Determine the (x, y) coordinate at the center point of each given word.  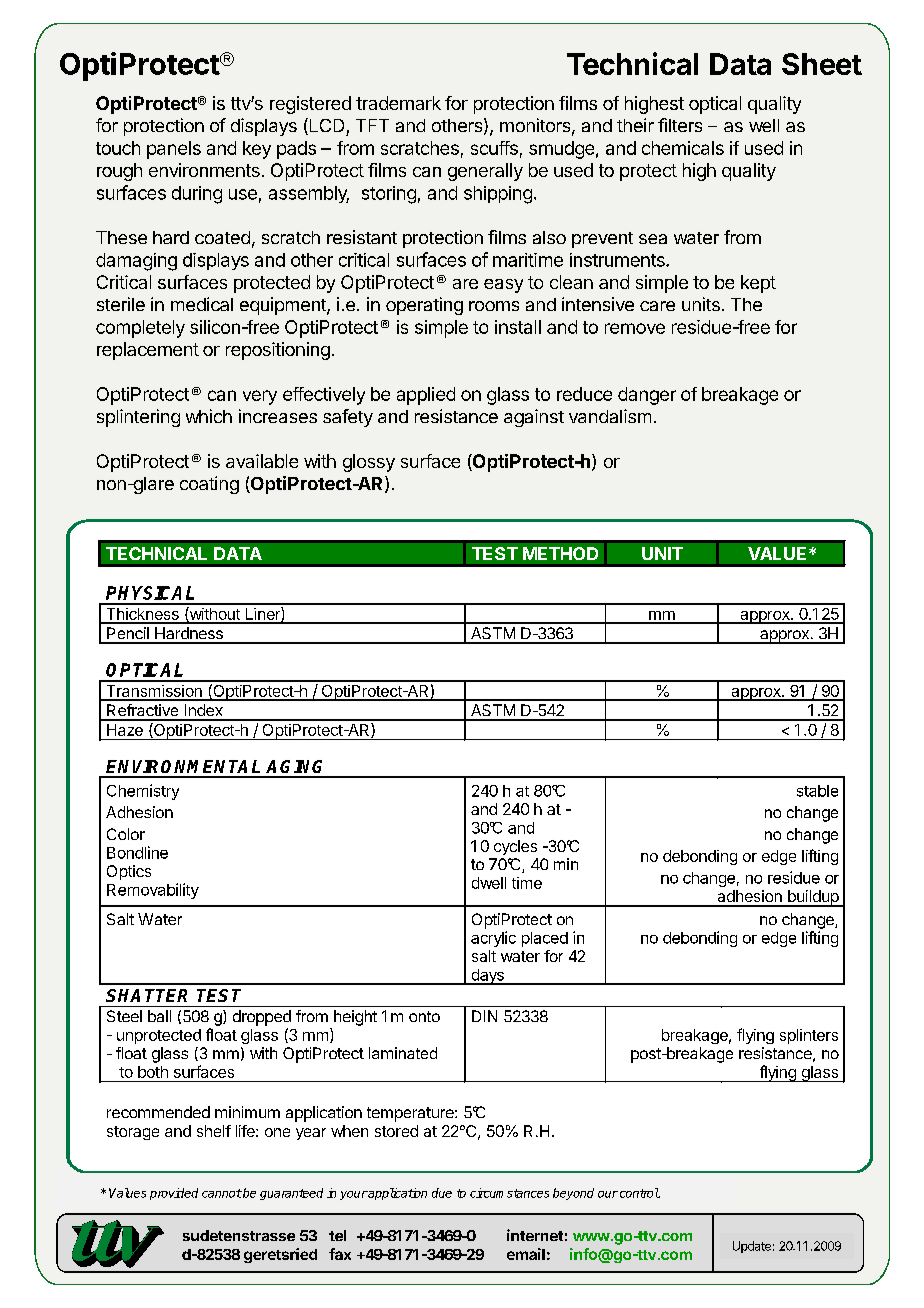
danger (647, 396)
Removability (153, 891)
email (526, 1254)
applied (426, 396)
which (209, 416)
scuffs (494, 148)
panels (174, 150)
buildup (813, 898)
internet (535, 1235)
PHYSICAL (150, 593)
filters (680, 125)
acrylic (493, 939)
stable (817, 791)
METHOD (560, 553)
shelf (214, 1131)
